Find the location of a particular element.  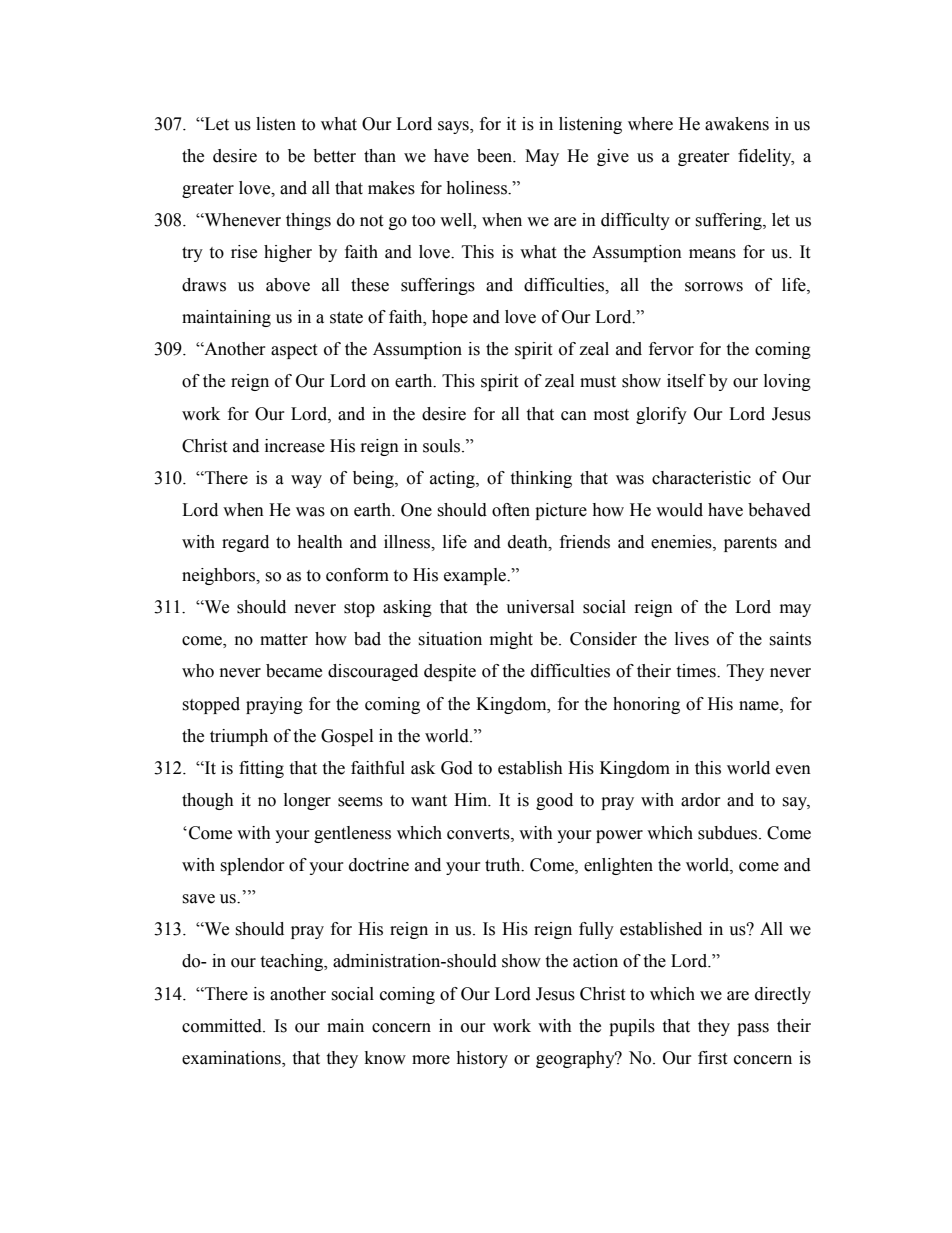

triumph is located at coordinates (239, 737).
